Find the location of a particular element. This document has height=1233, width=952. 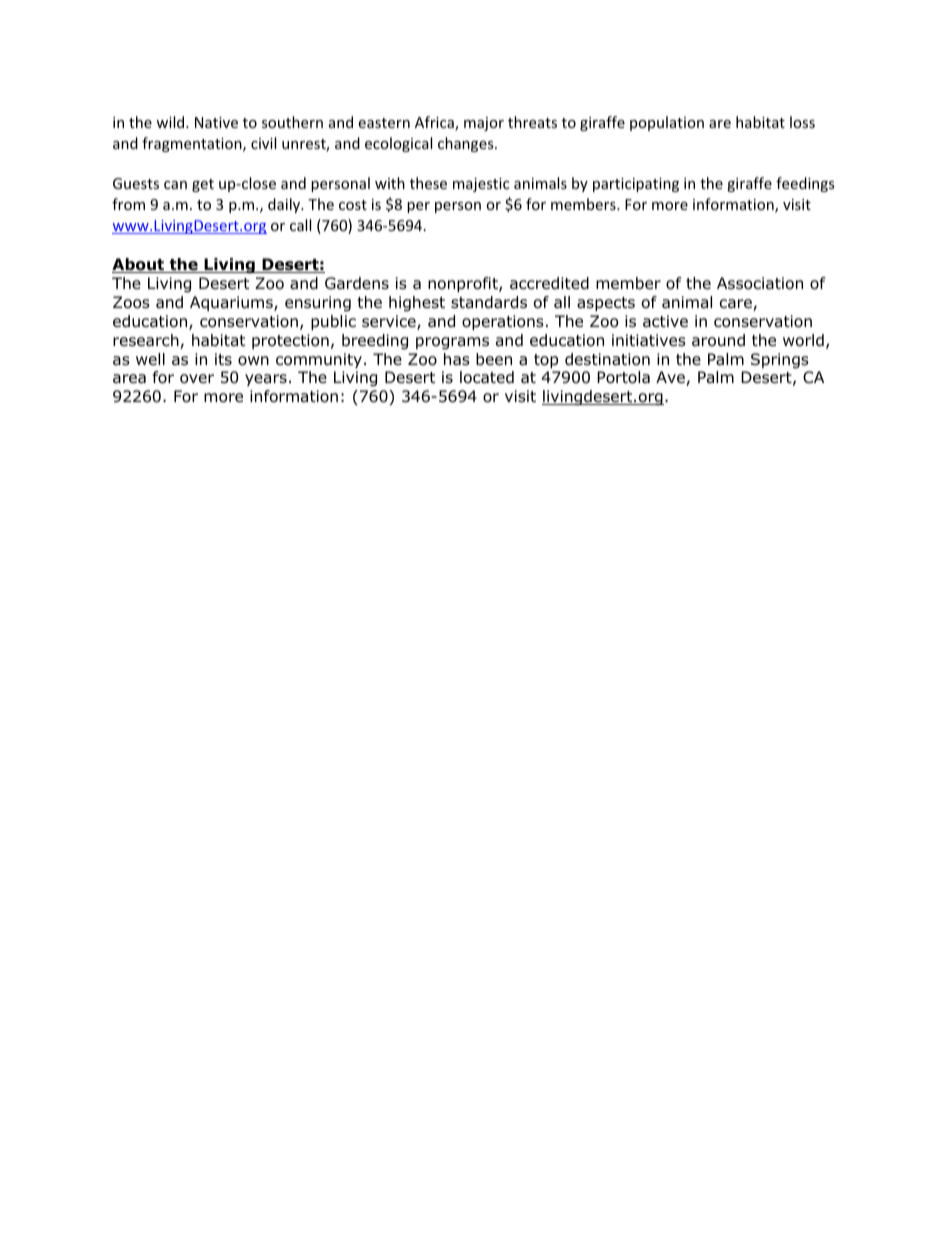

nonprofit is located at coordinates (464, 284).
